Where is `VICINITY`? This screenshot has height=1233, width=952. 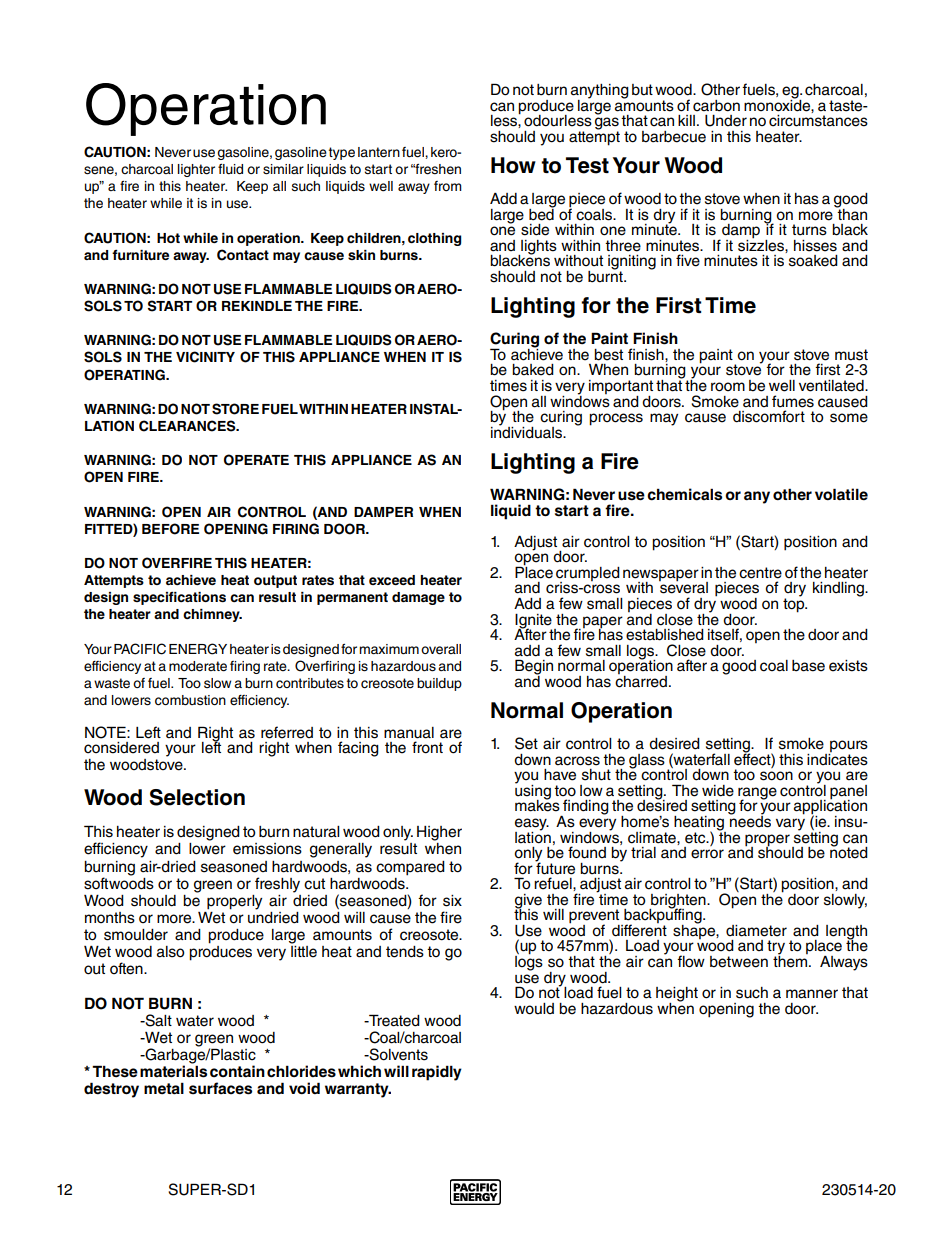
VICINITY is located at coordinates (205, 357).
